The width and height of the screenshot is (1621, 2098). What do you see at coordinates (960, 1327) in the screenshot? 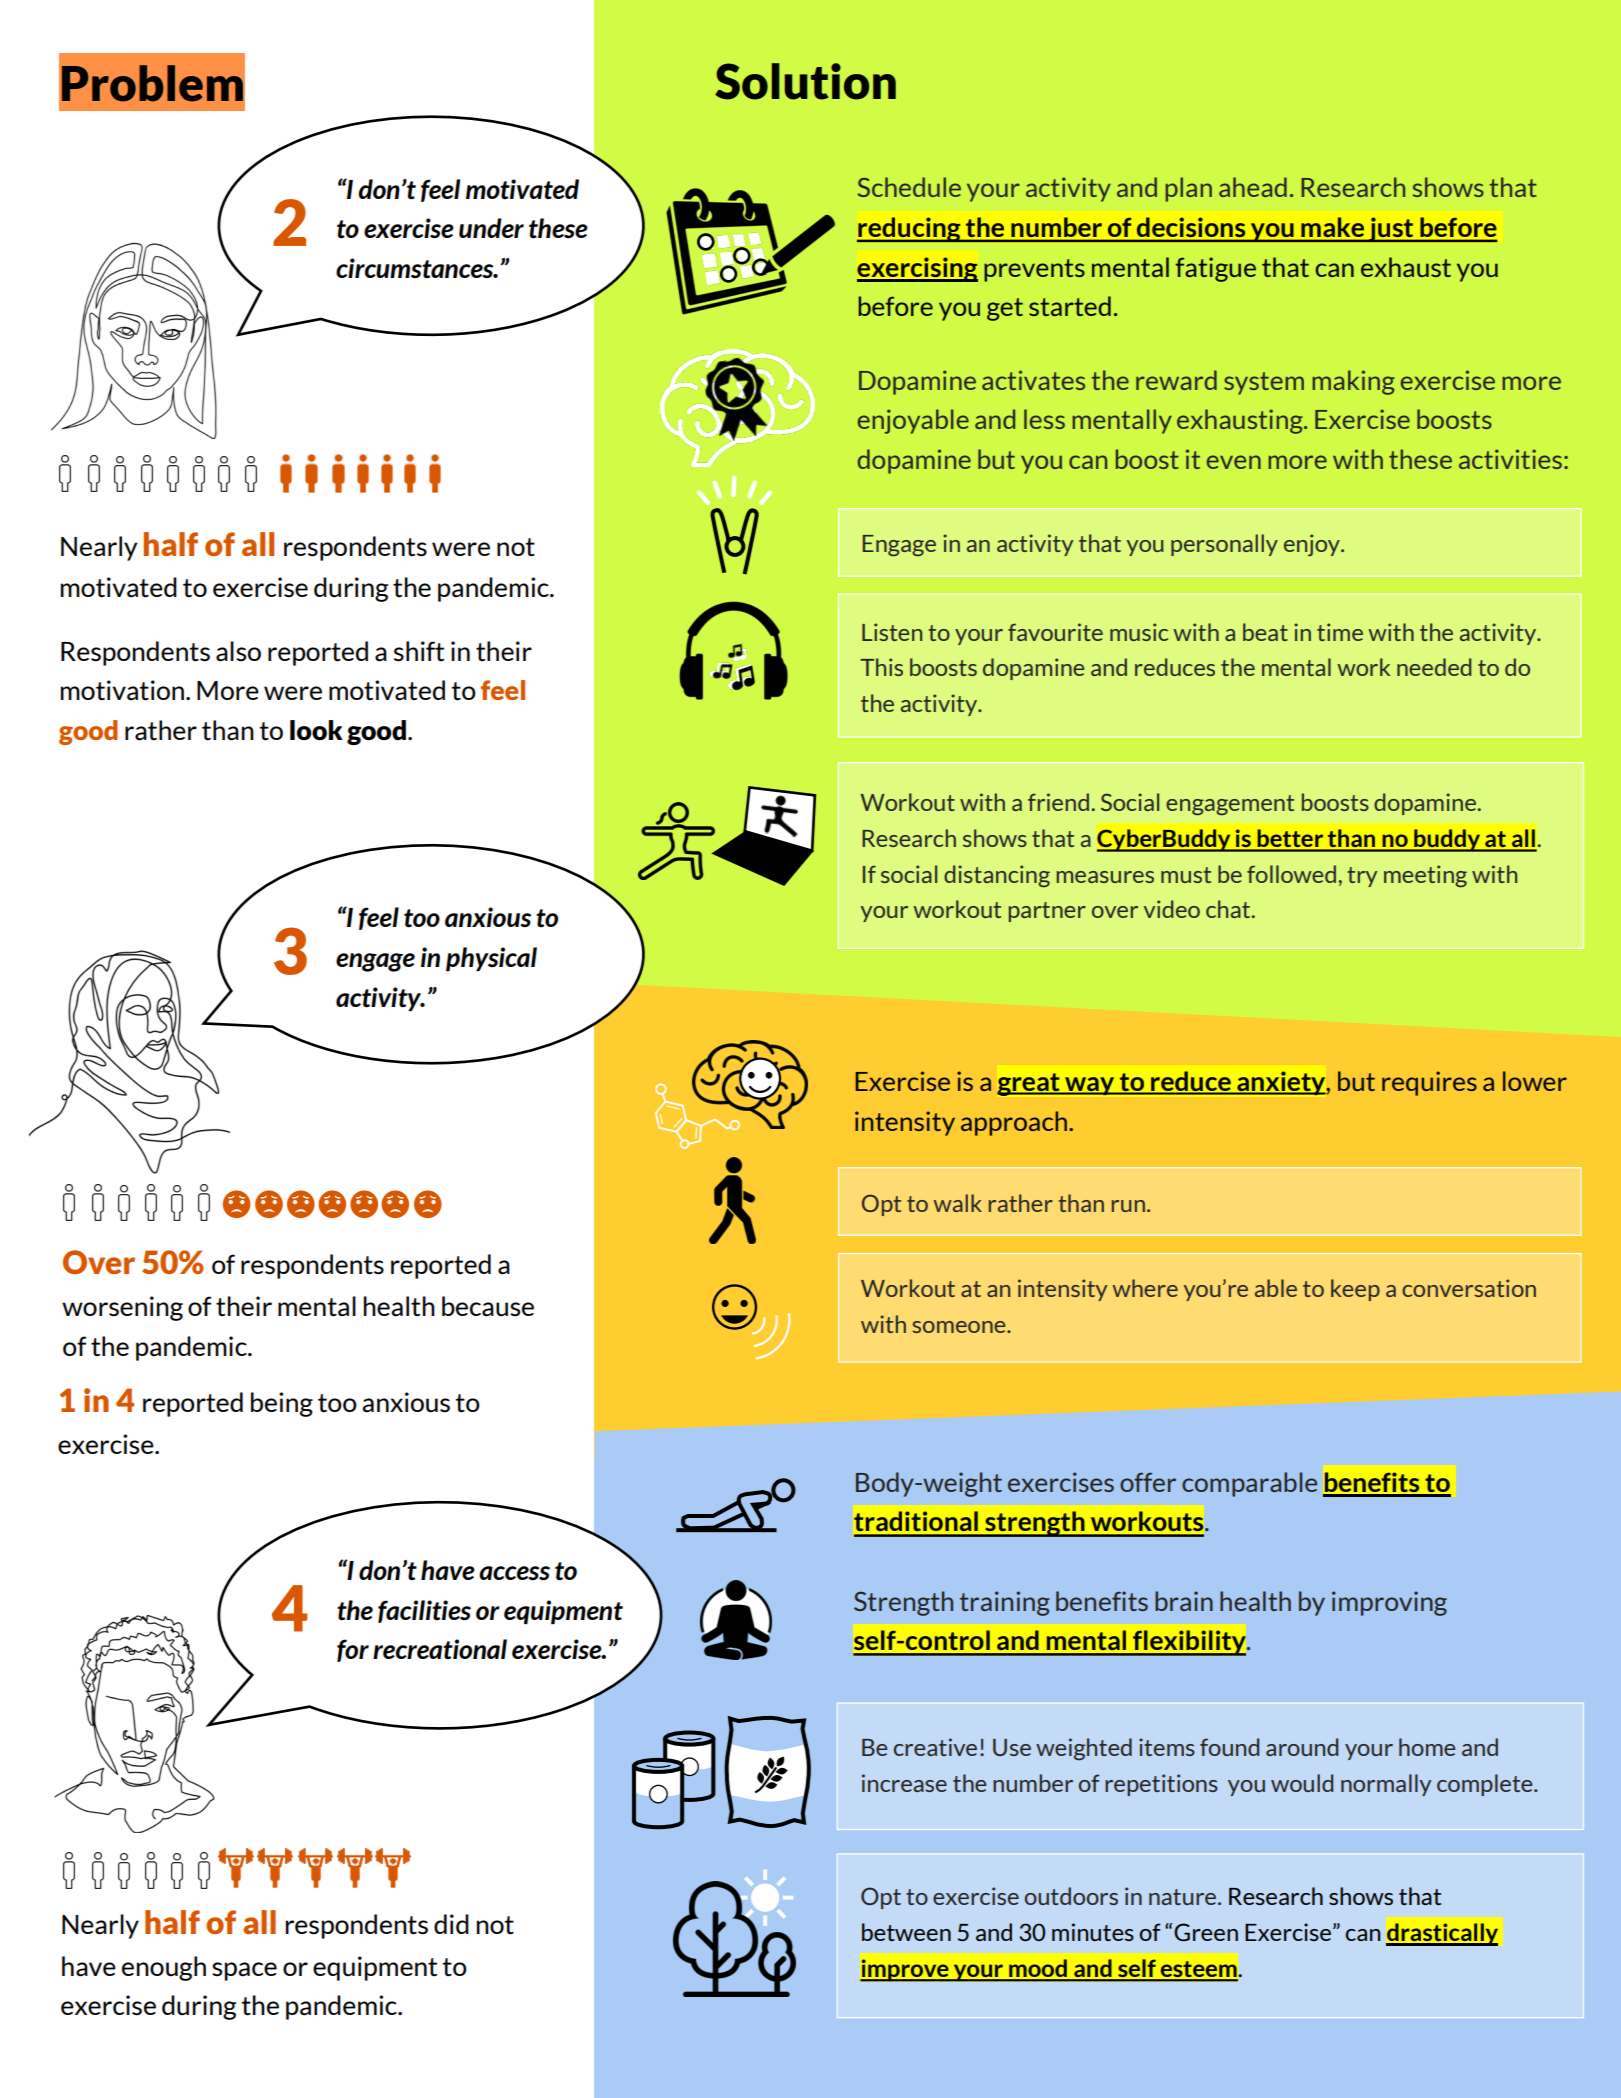
I see `someone` at bounding box center [960, 1327].
